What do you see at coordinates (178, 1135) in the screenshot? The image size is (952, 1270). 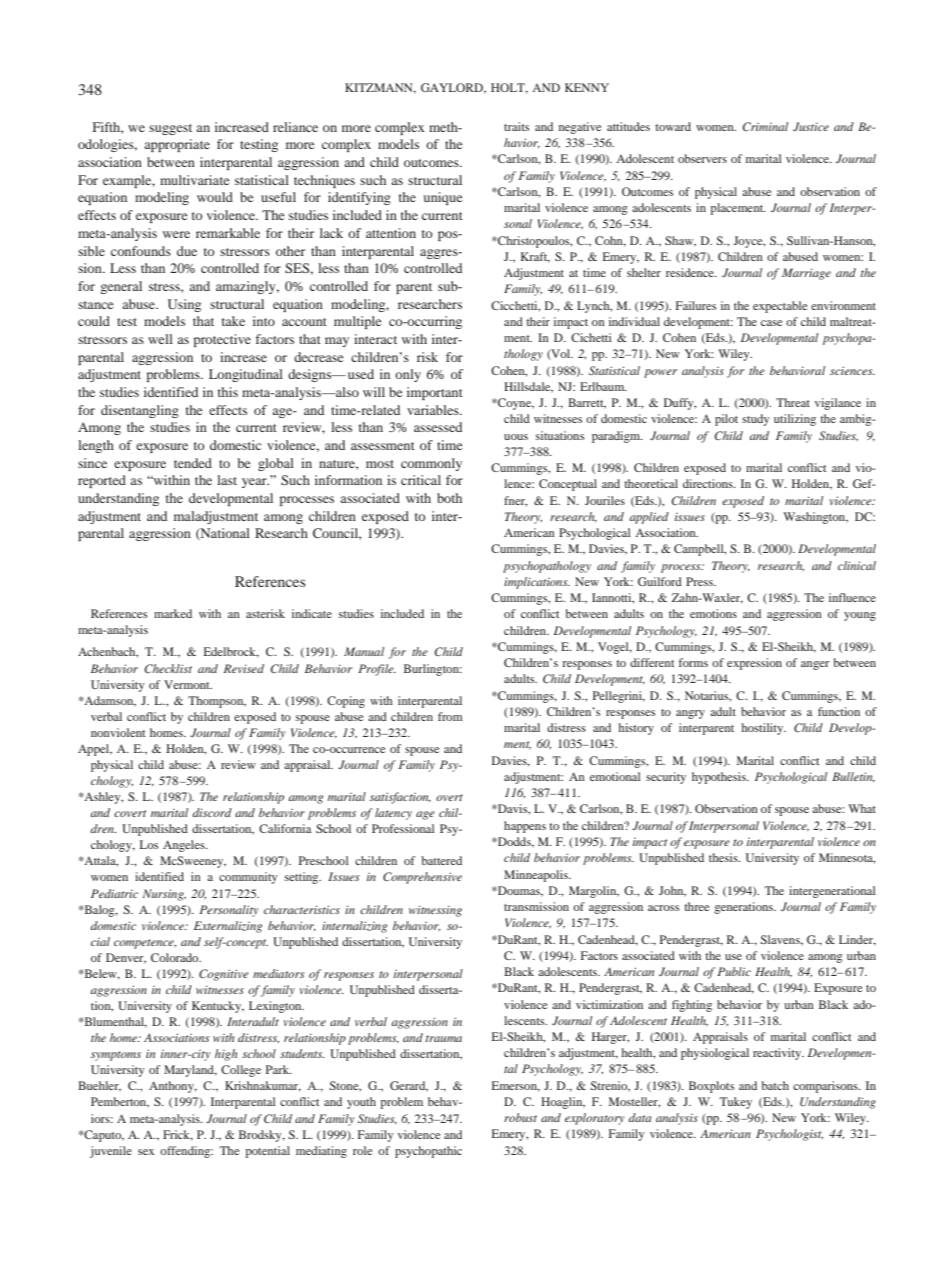 I see `Frick` at bounding box center [178, 1135].
